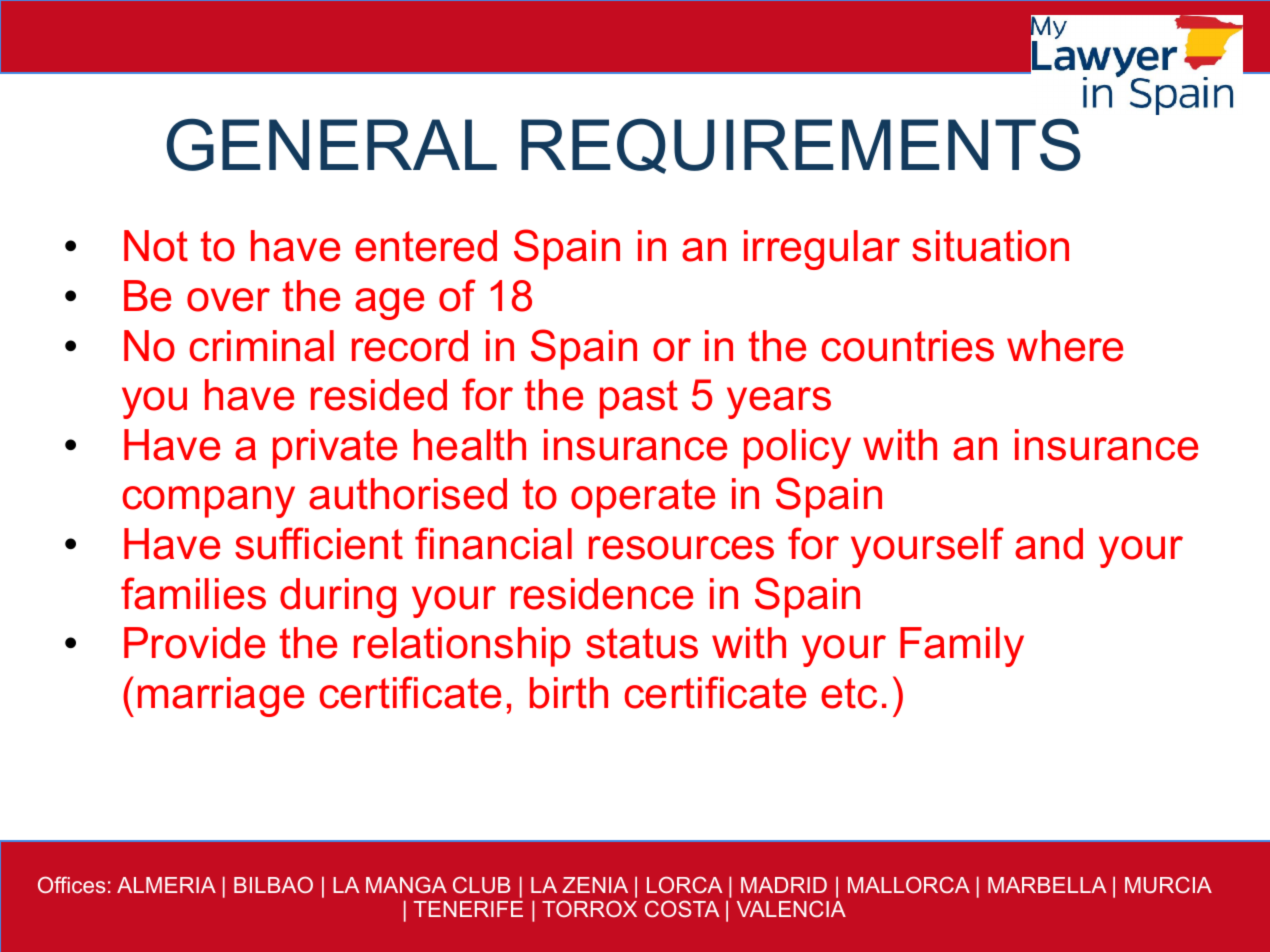 The image size is (1270, 952). What do you see at coordinates (332, 144) in the screenshot?
I see `GENERAL` at bounding box center [332, 144].
